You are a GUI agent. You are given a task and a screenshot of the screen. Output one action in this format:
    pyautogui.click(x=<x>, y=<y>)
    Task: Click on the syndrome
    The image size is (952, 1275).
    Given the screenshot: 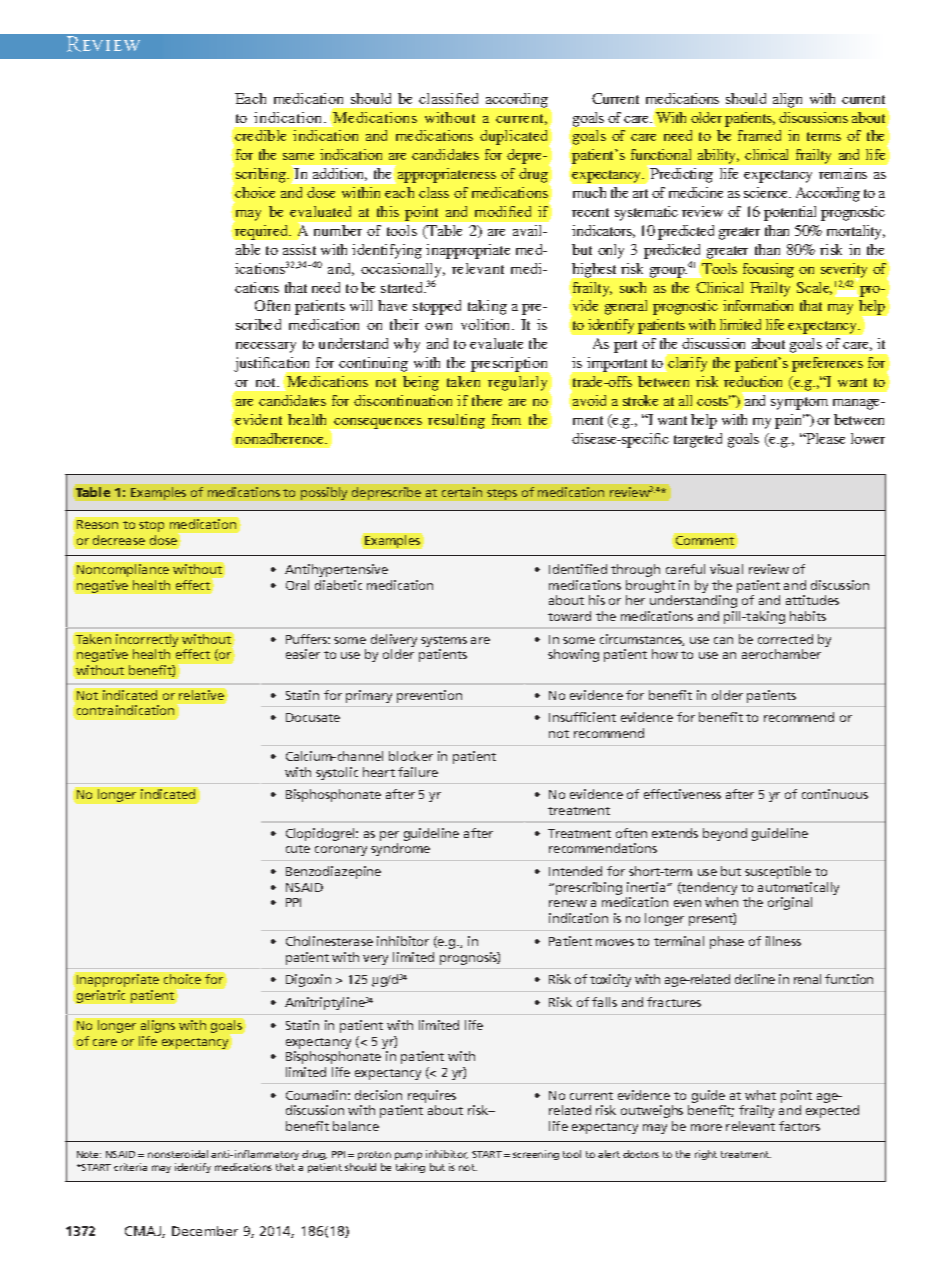 What is the action you would take?
    pyautogui.click(x=400, y=849)
